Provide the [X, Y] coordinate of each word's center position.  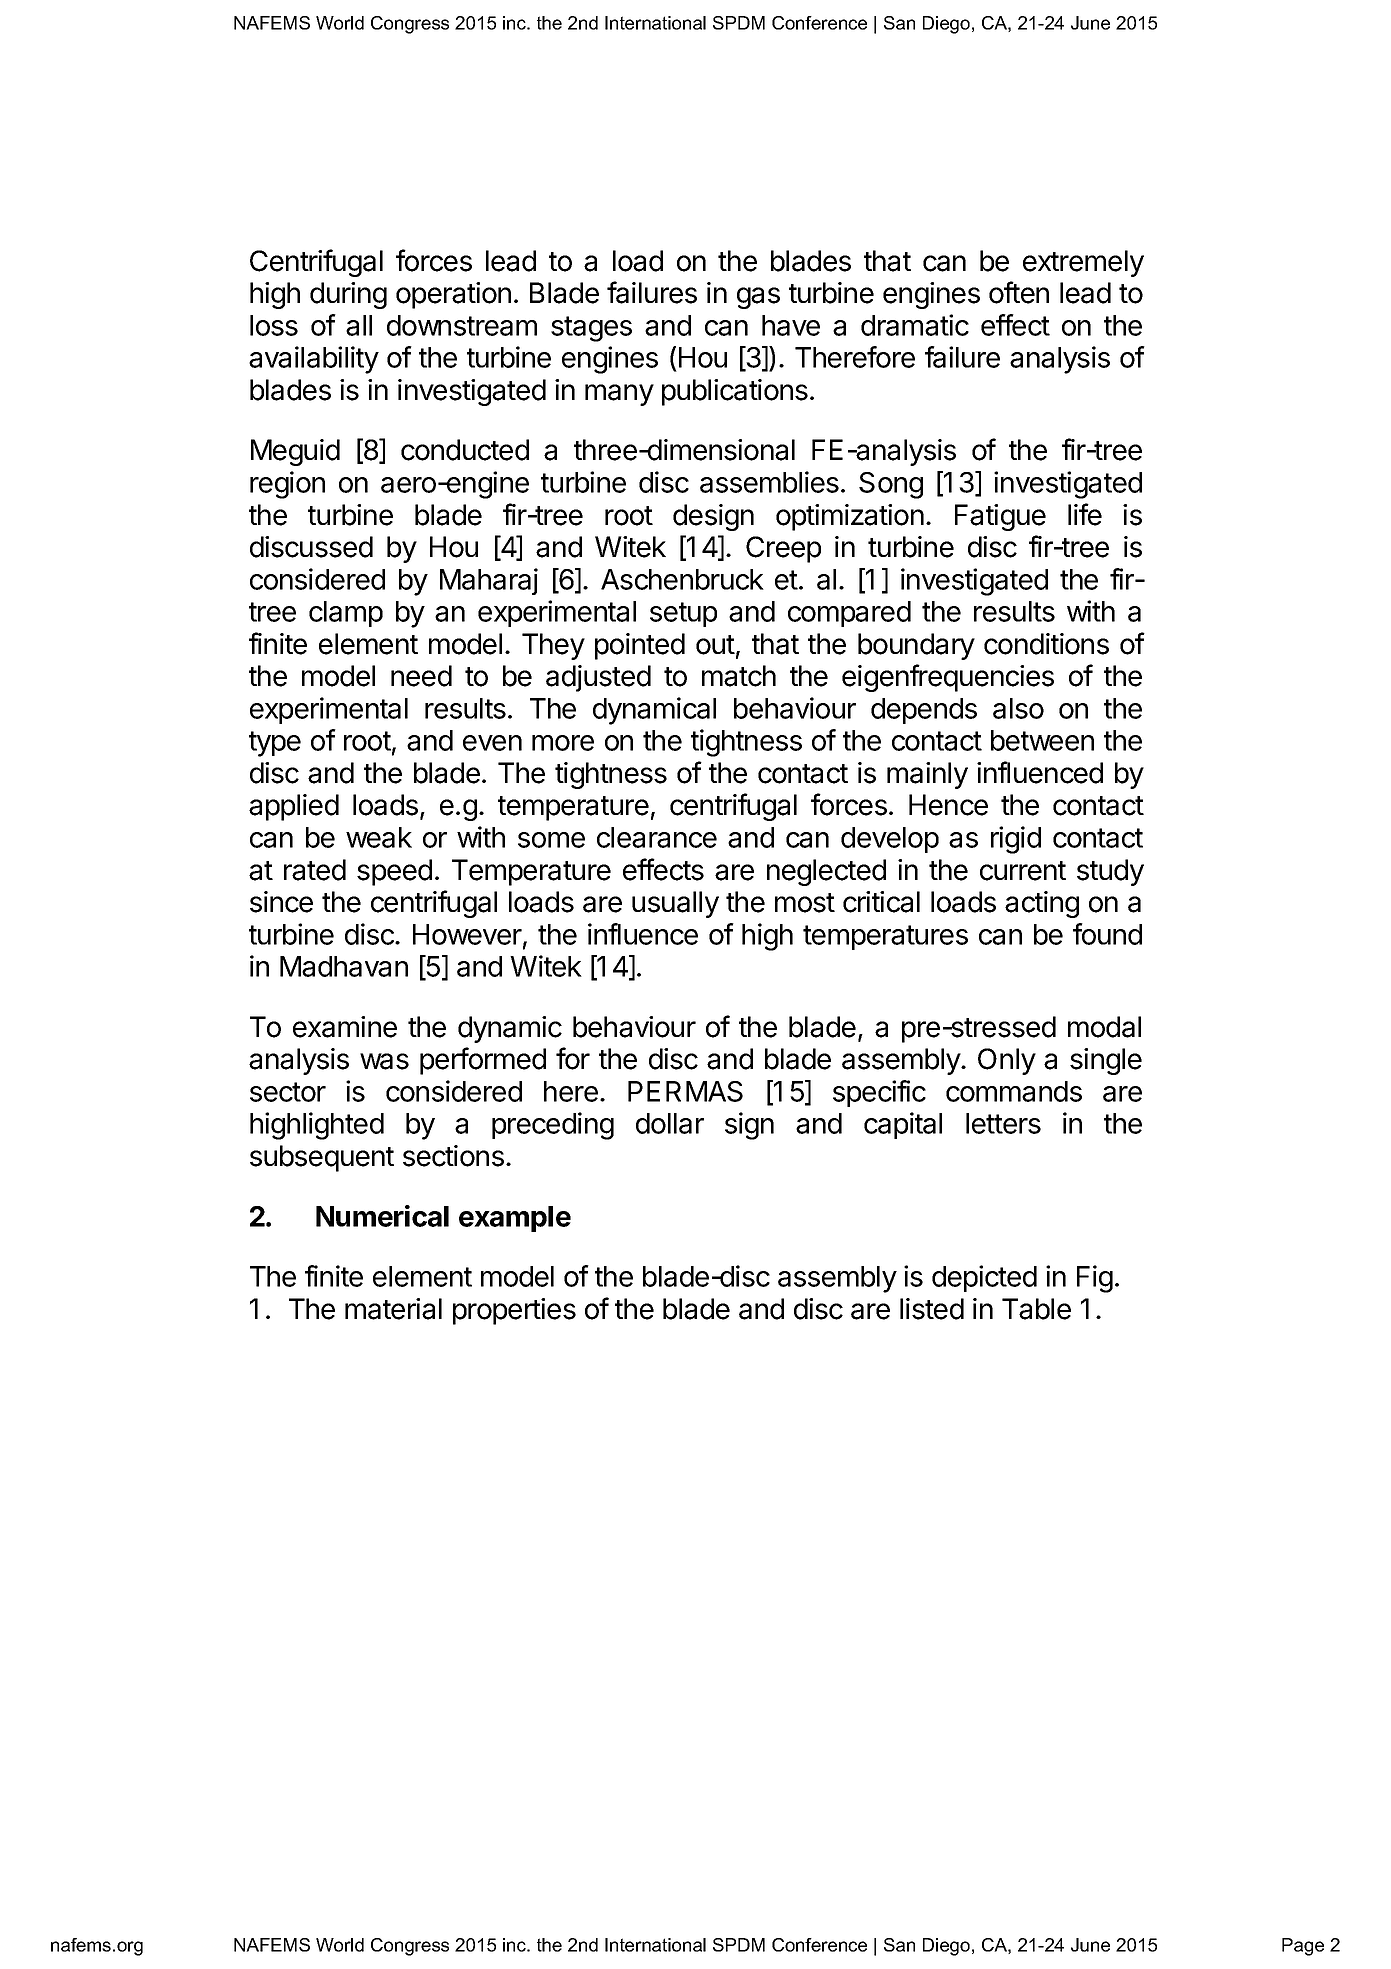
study [1110, 872]
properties [514, 1311]
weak [379, 837]
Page [1303, 1947]
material [393, 1309]
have [791, 325]
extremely [1083, 263]
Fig [1095, 1279]
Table [1036, 1309]
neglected [826, 872]
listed [932, 1309]
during [348, 295]
